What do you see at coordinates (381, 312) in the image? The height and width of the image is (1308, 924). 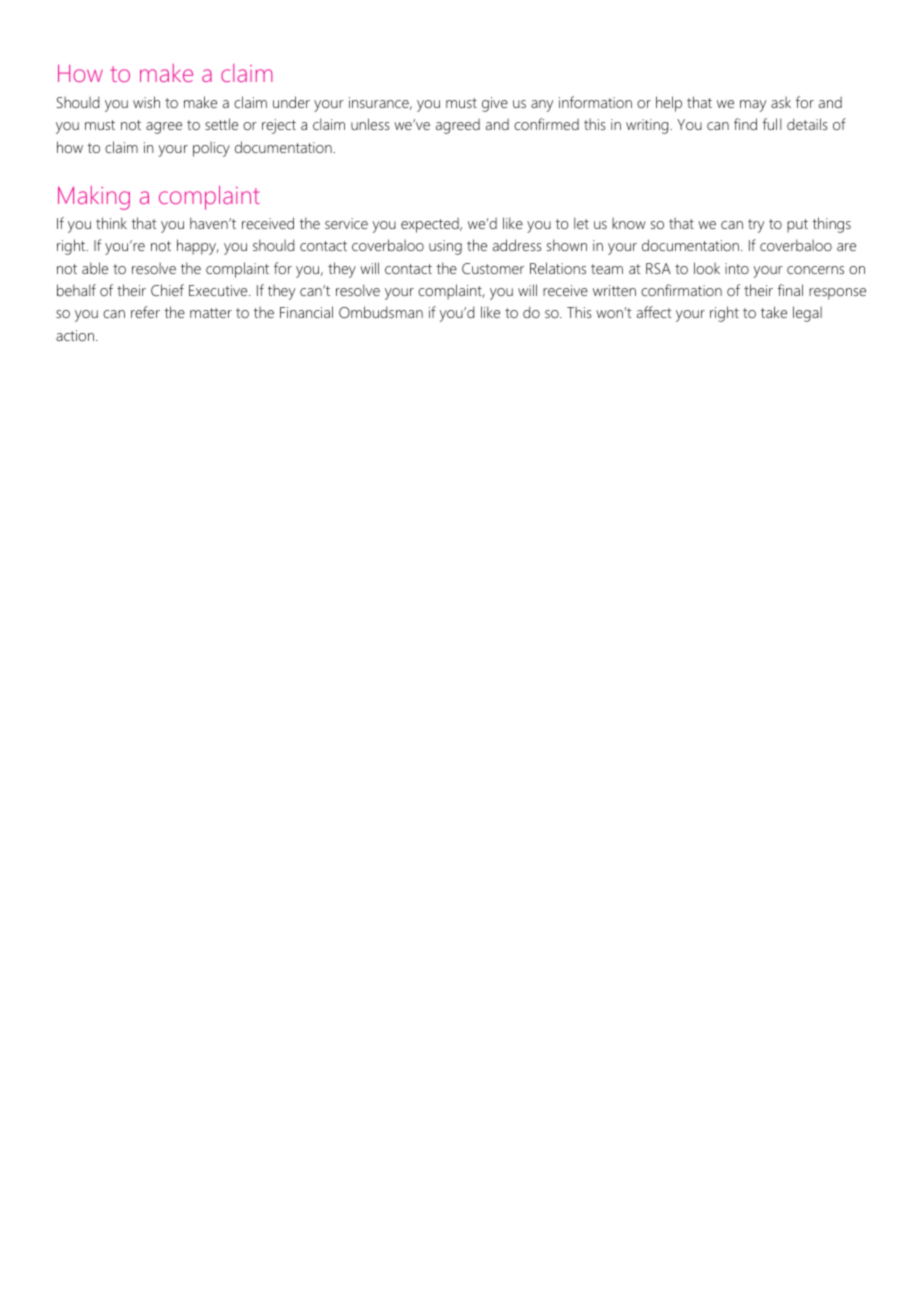 I see `Ombudsman` at bounding box center [381, 312].
